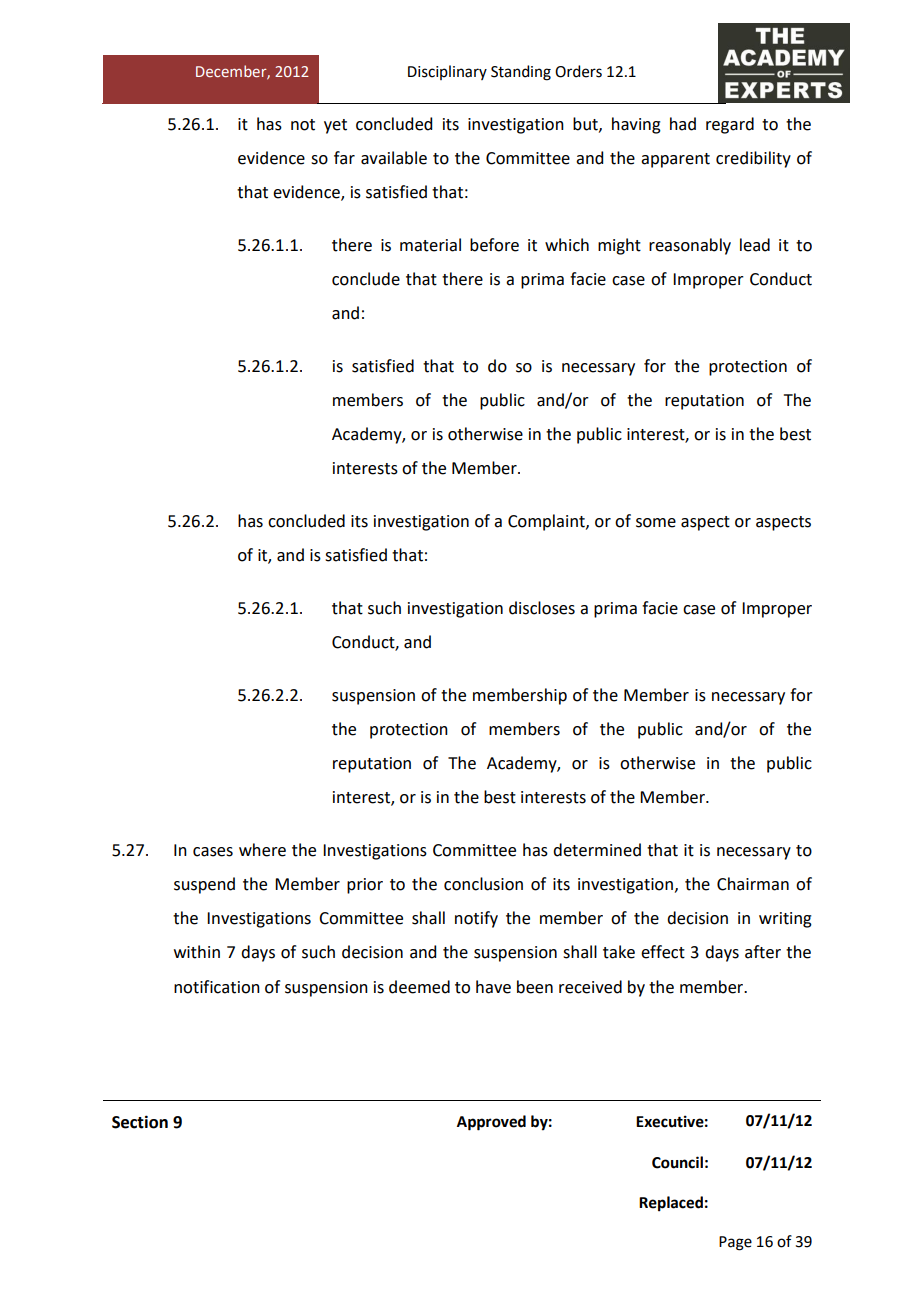  Describe the element at coordinates (491, 1123) in the page. I see `Approved` at that location.
